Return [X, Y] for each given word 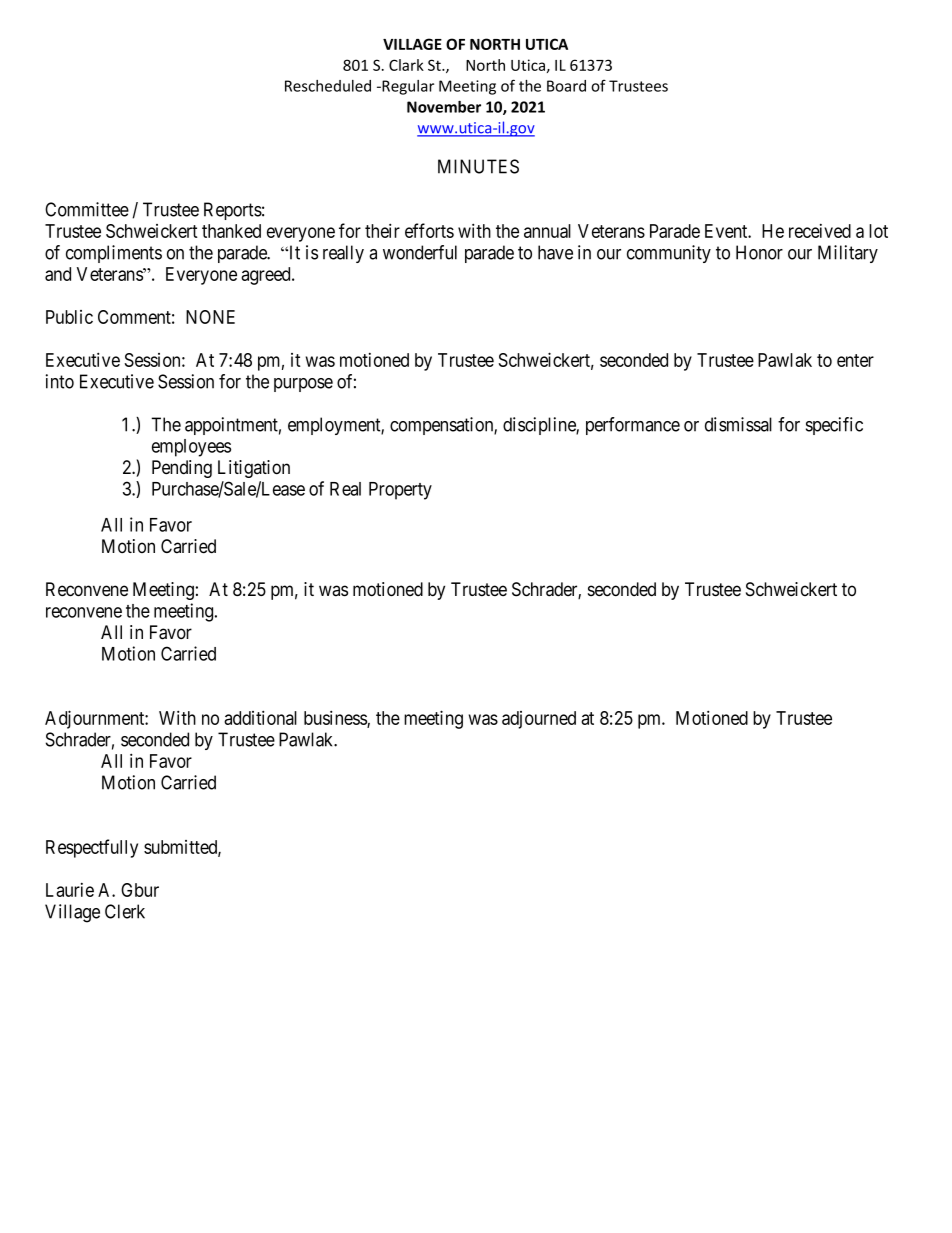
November [444, 107]
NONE [210, 317]
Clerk [125, 911]
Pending [182, 469]
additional [260, 717]
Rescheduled [328, 86]
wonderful [420, 252]
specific [834, 426]
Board [566, 86]
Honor [759, 252]
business [336, 719]
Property [400, 491]
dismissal [738, 424]
